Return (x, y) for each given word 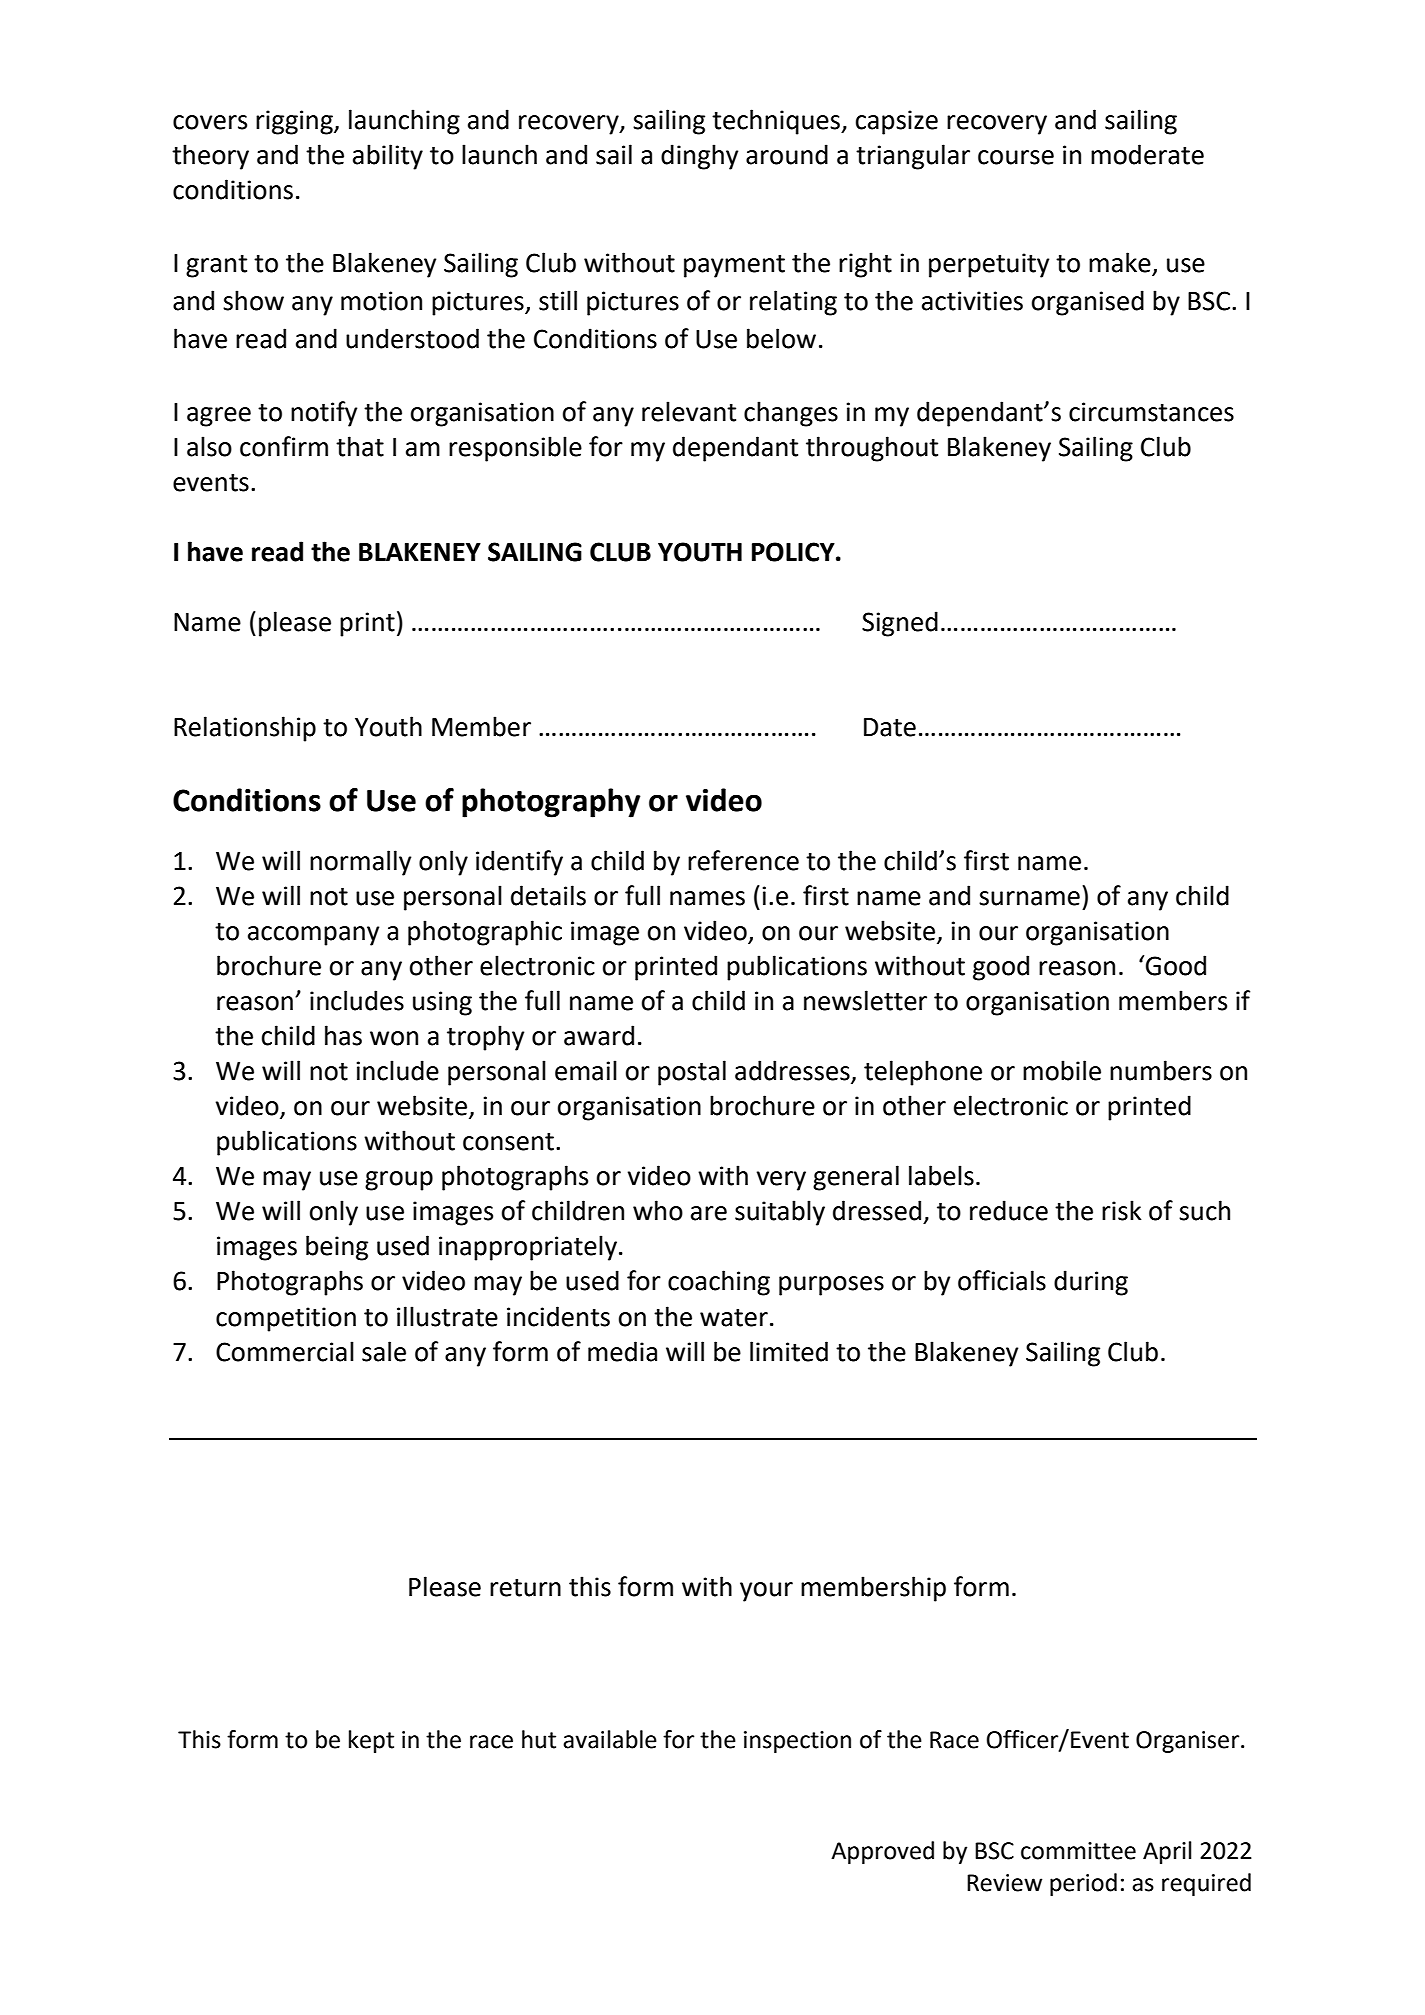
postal (692, 1073)
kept (371, 1741)
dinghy (699, 157)
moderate (1147, 154)
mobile (1062, 1070)
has (343, 1035)
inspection (797, 1742)
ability (388, 157)
